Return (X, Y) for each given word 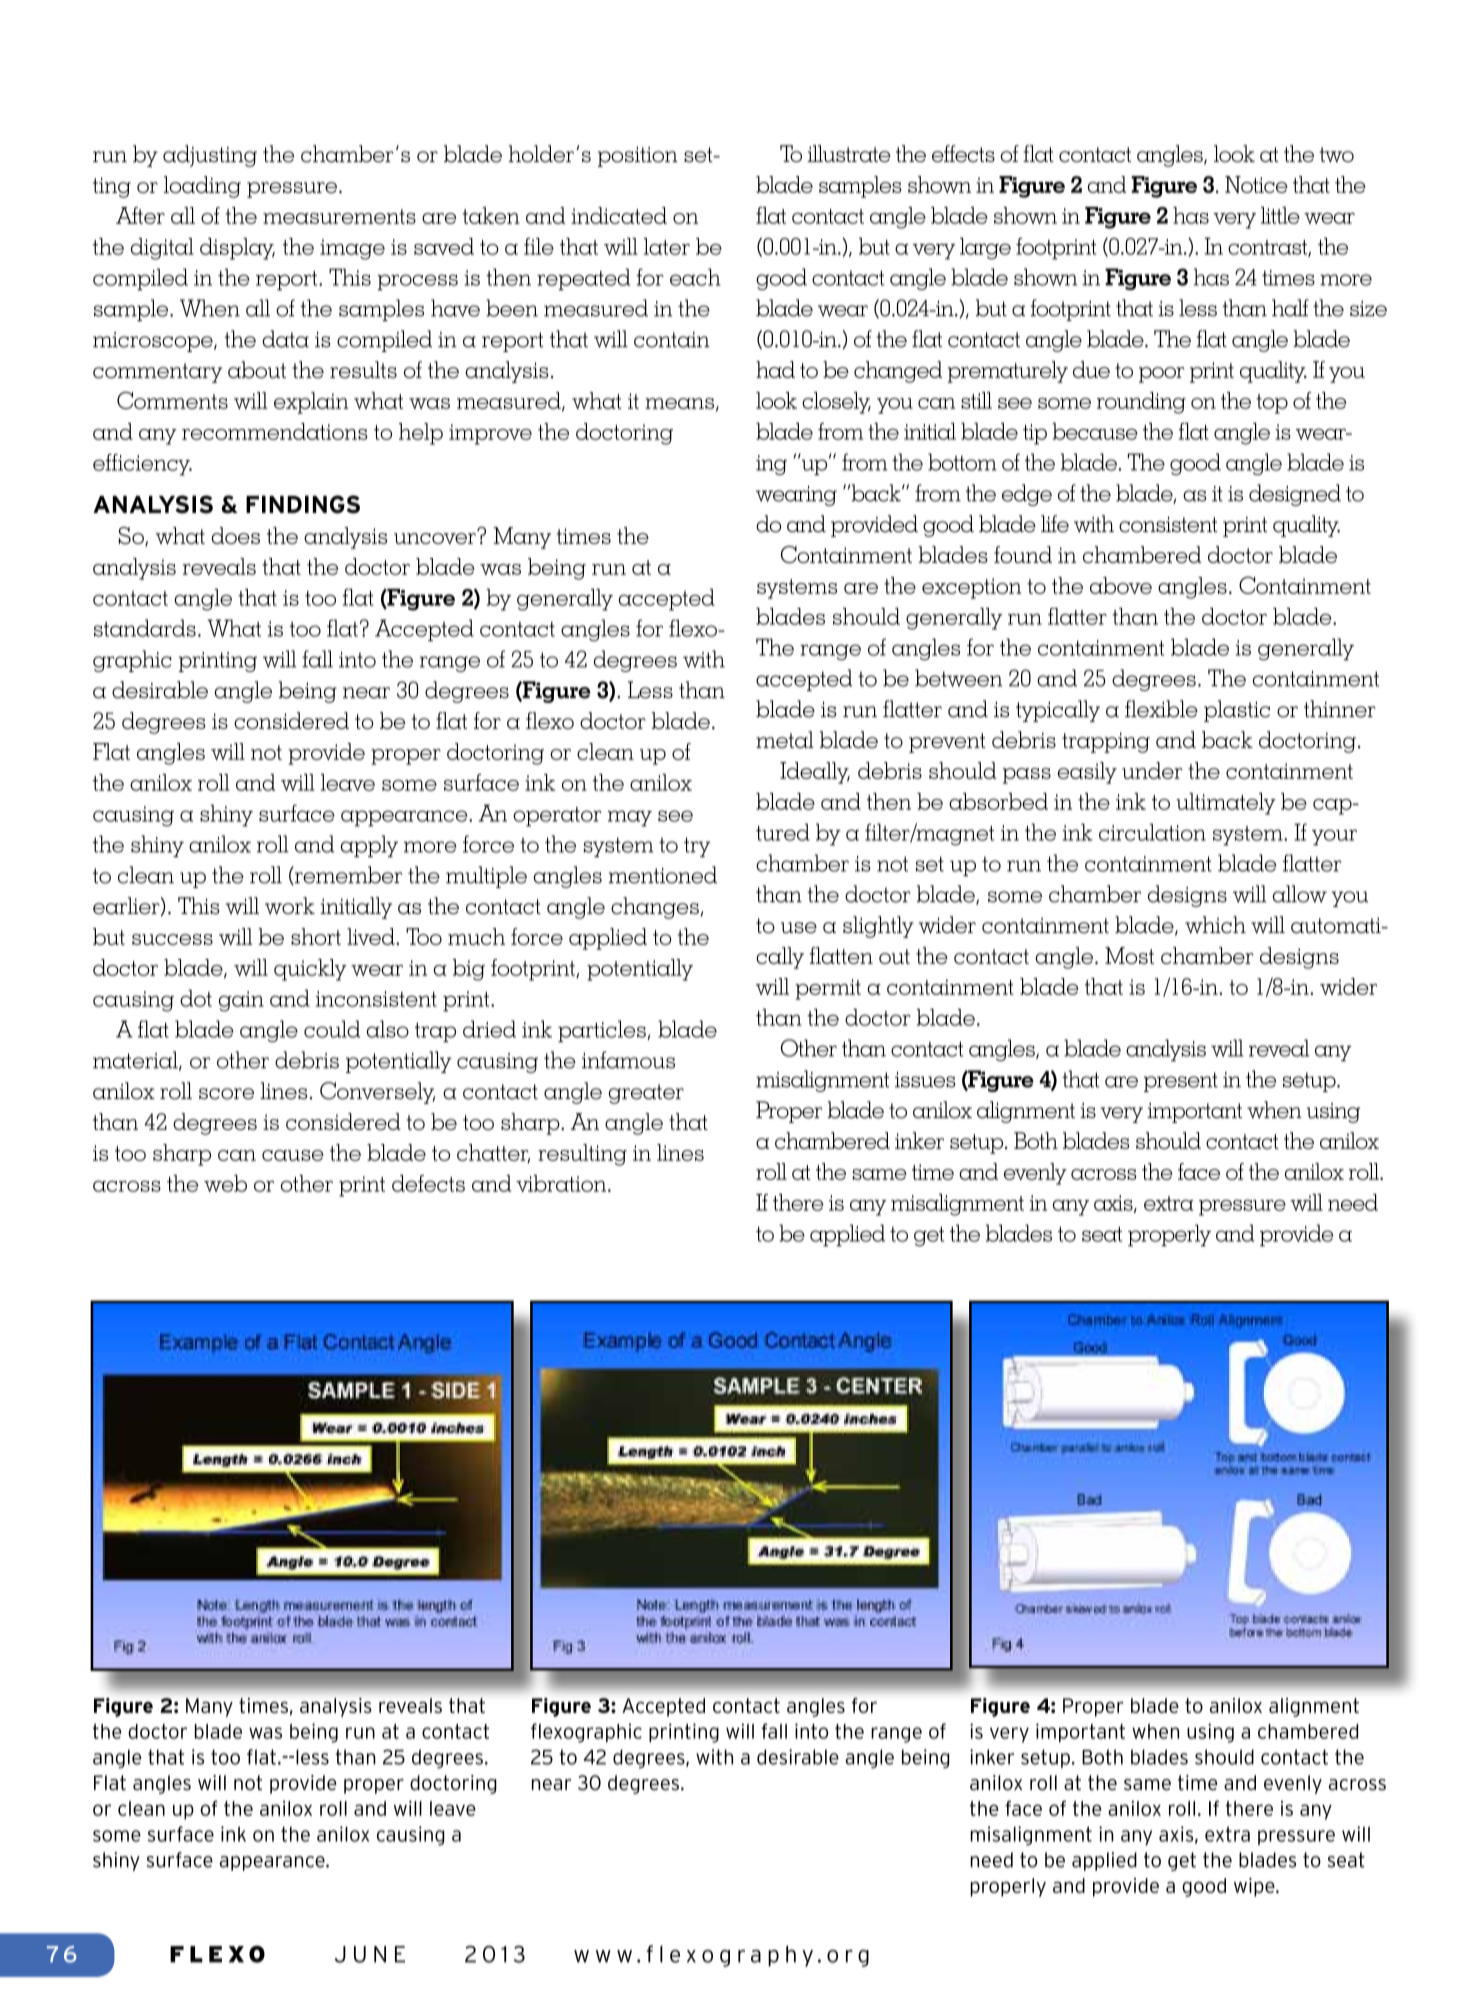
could (332, 1029)
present (1181, 1082)
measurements (339, 216)
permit (828, 989)
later (667, 246)
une (379, 1954)
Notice (1256, 184)
